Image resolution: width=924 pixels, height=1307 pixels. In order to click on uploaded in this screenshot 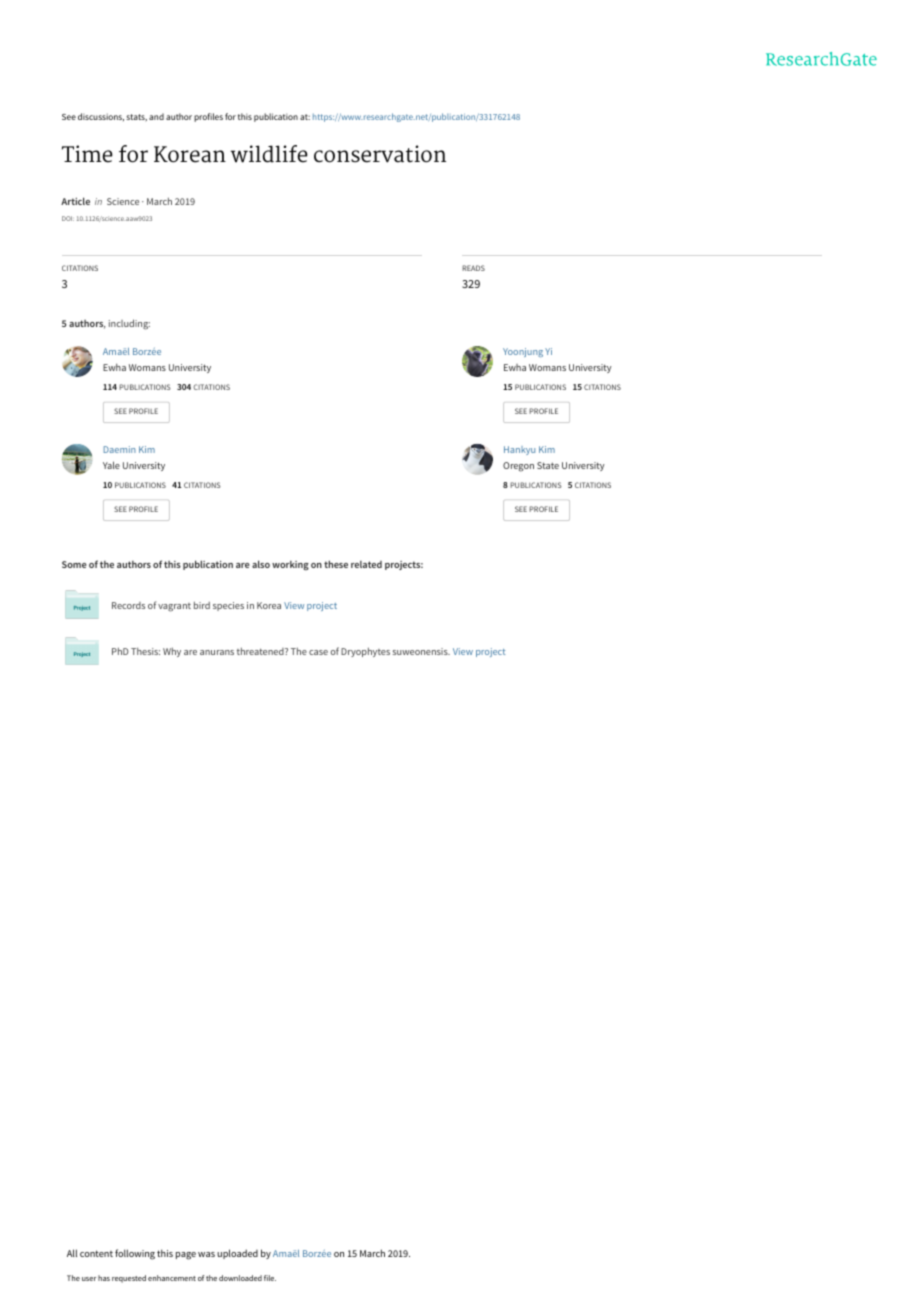, I will do `click(237, 1254)`.
